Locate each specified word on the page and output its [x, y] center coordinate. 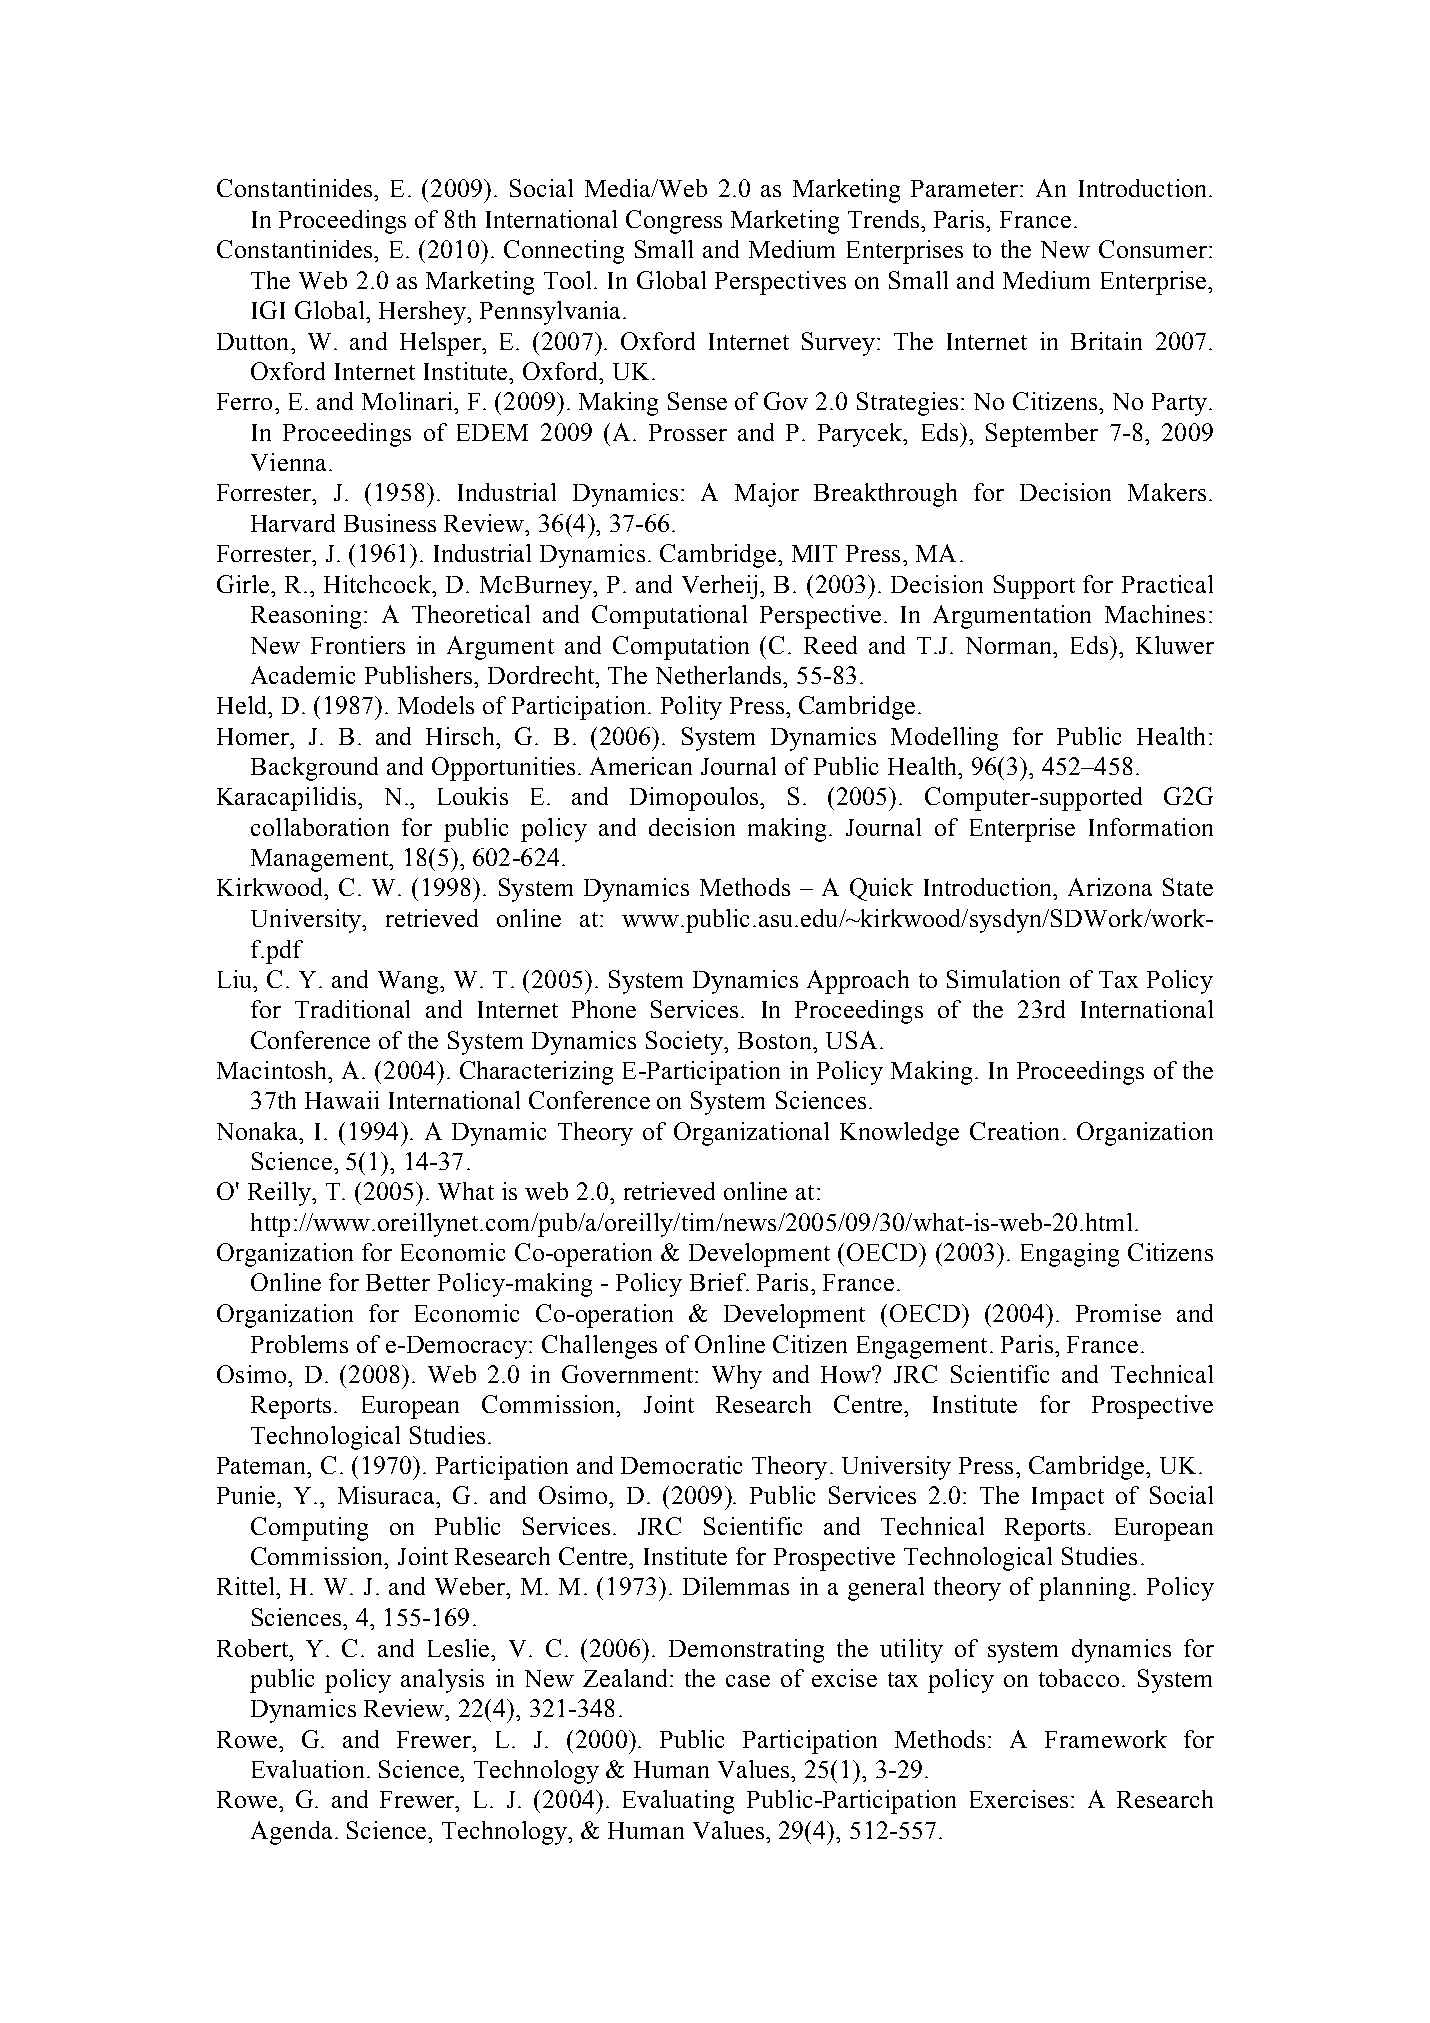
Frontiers [358, 645]
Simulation [1003, 979]
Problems [299, 1344]
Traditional [352, 1009]
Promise [1118, 1313]
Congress [674, 222]
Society [686, 1043]
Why [737, 1377]
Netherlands [720, 675]
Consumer [1153, 249]
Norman [1010, 645]
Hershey [424, 313]
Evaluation [308, 1769]
